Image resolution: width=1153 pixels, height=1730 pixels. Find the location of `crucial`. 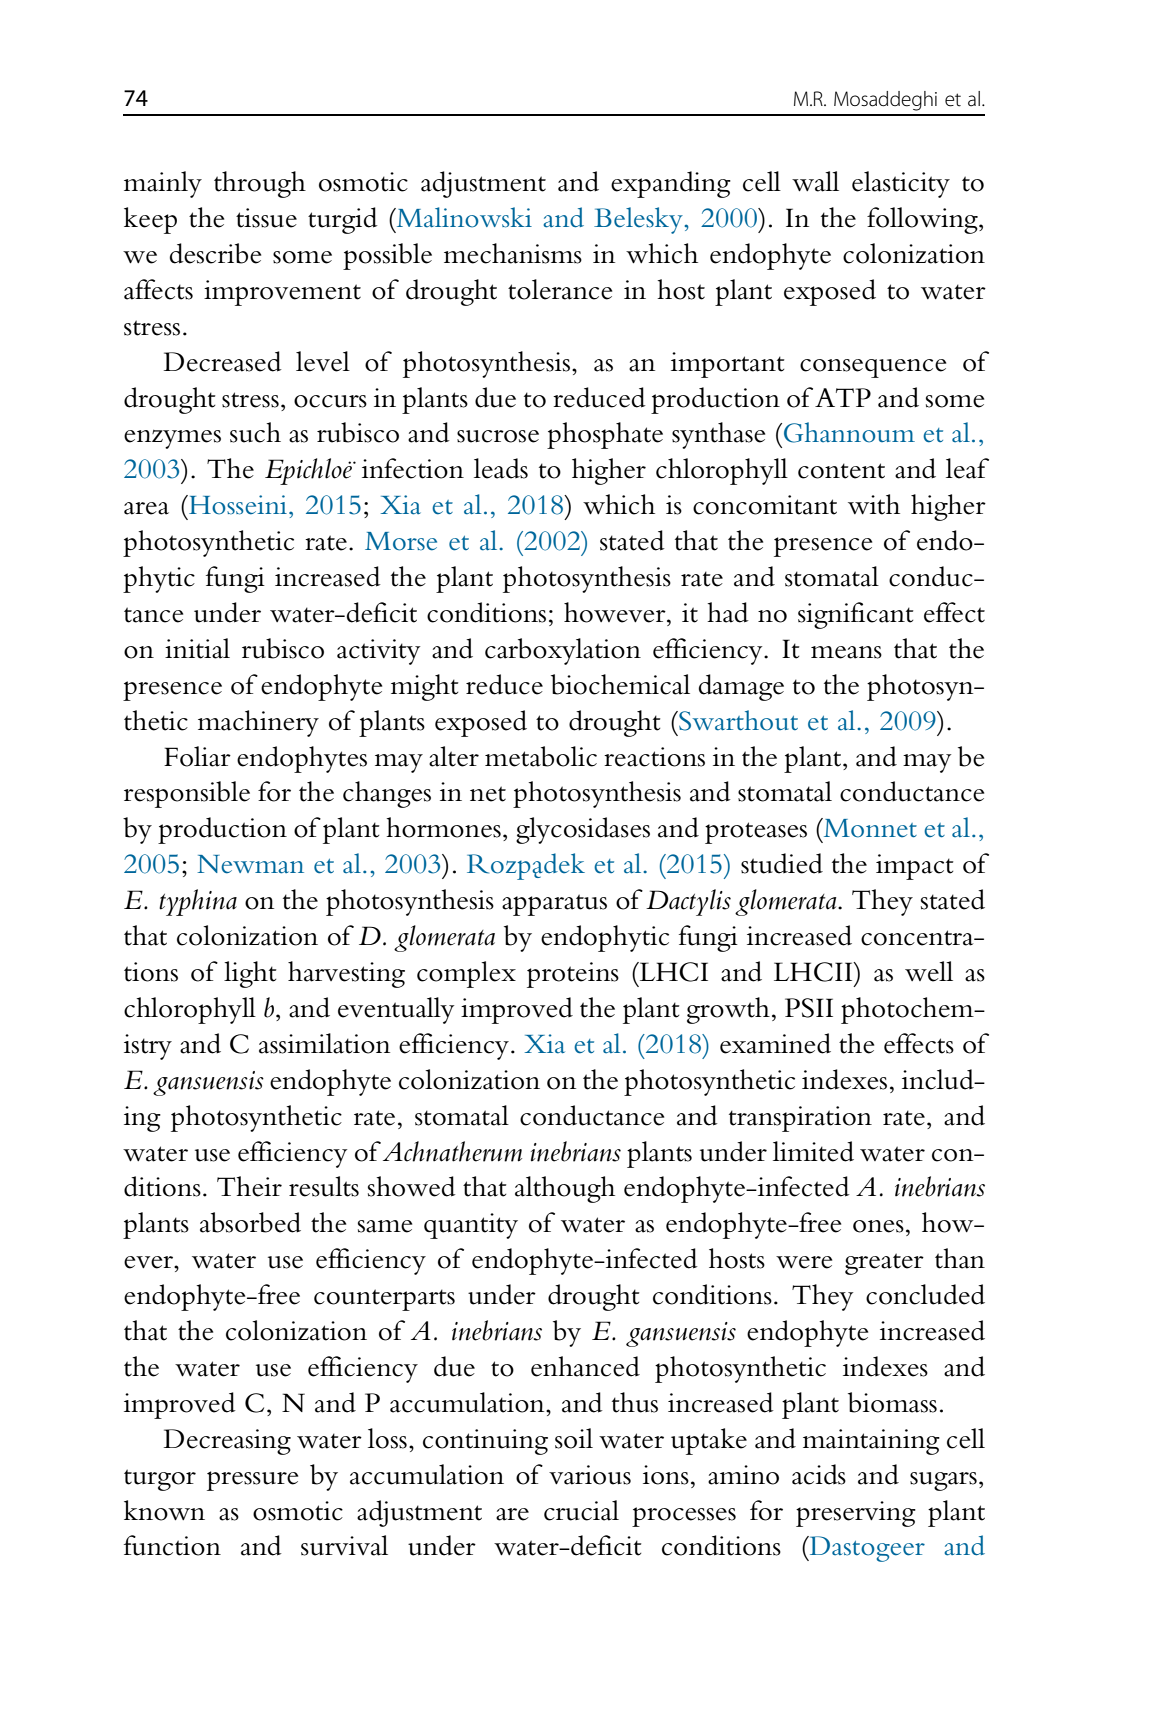

crucial is located at coordinates (581, 1510).
